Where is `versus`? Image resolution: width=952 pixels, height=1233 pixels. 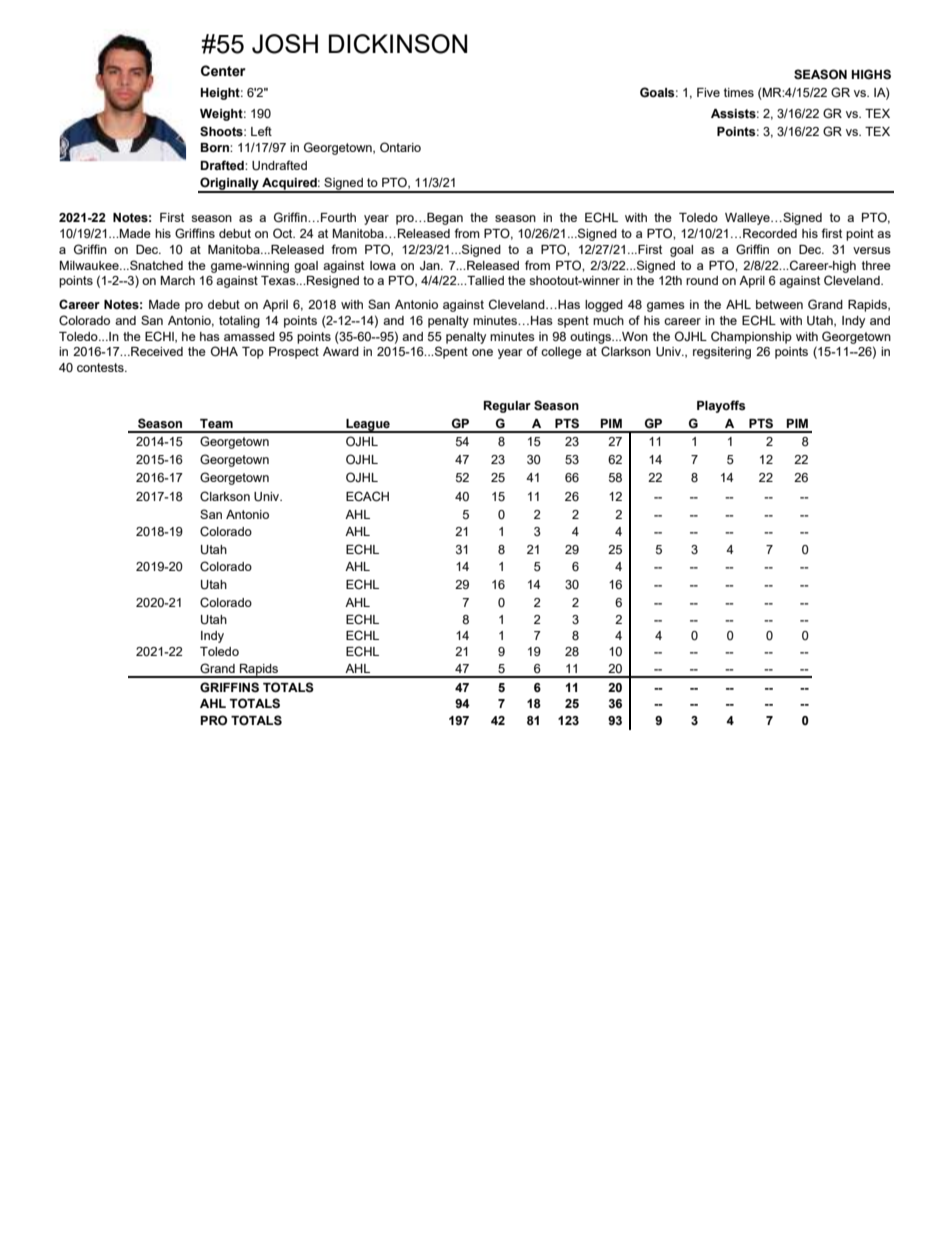 versus is located at coordinates (872, 250).
